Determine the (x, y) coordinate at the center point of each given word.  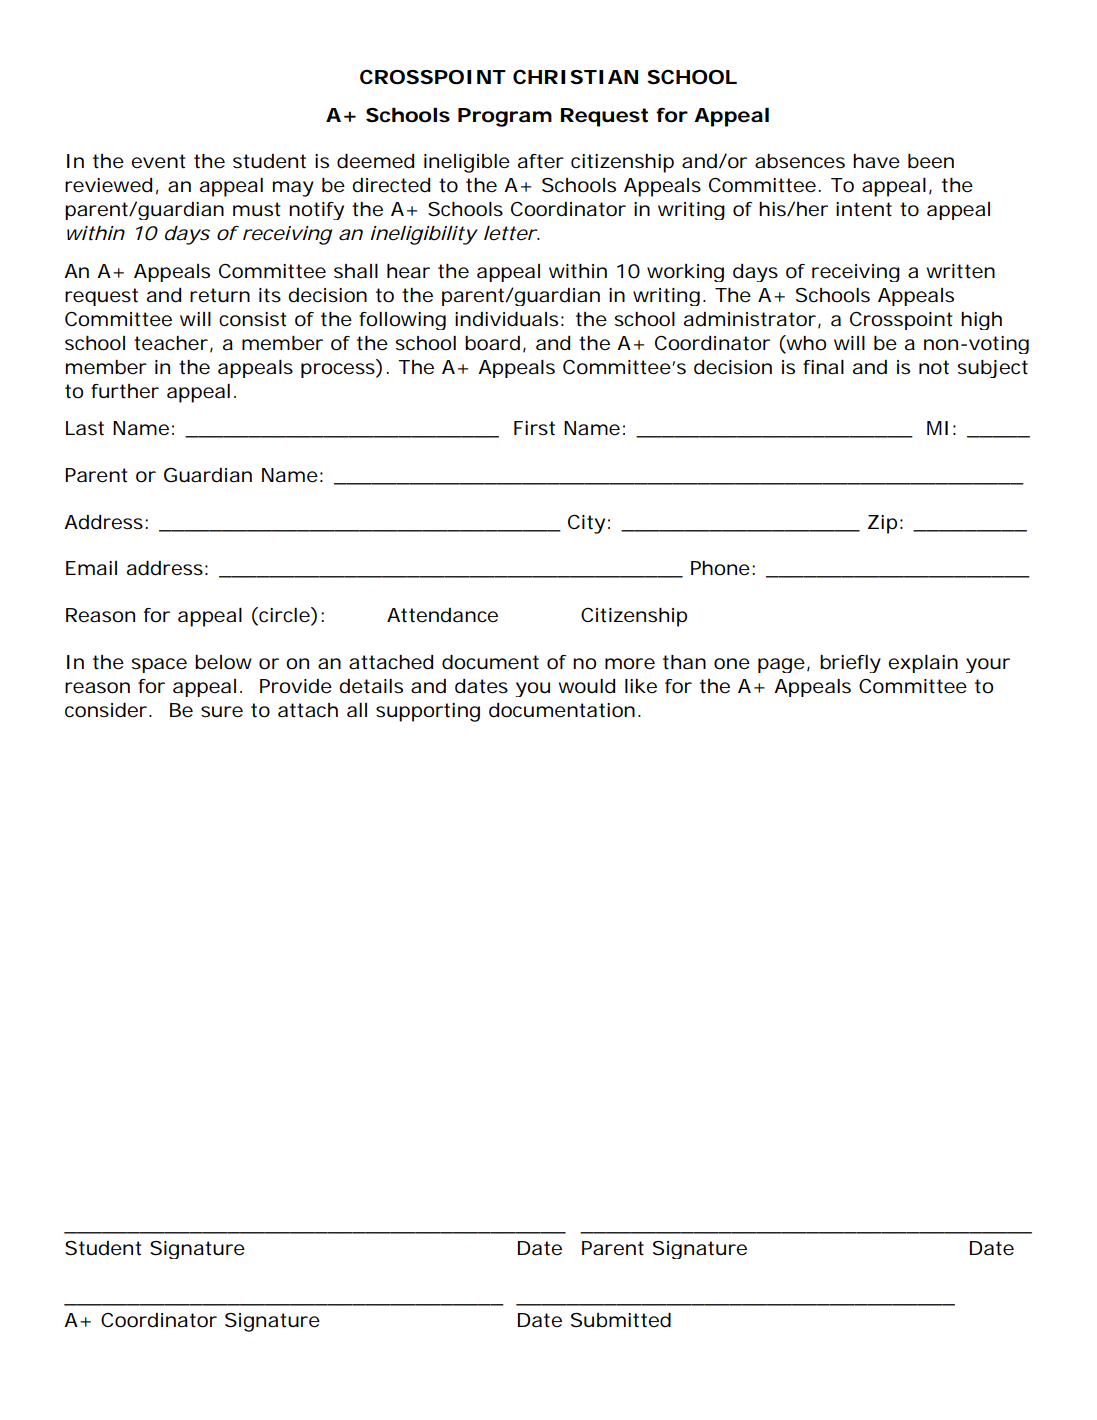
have (876, 161)
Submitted (621, 1320)
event (158, 161)
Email (91, 568)
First (534, 428)
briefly (850, 664)
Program (505, 117)
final (823, 367)
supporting (428, 712)
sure (222, 712)
